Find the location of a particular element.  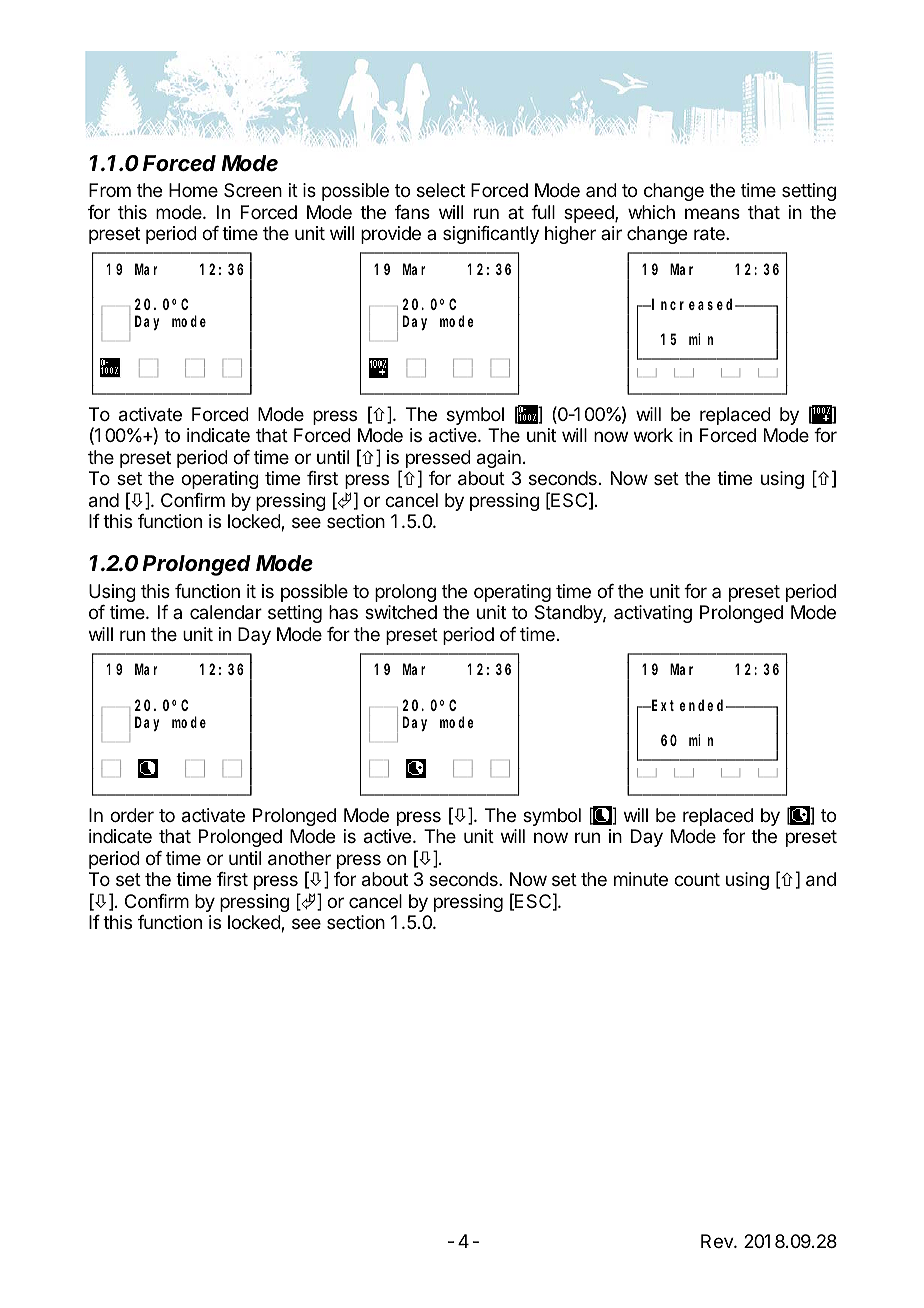

which is located at coordinates (651, 212).
